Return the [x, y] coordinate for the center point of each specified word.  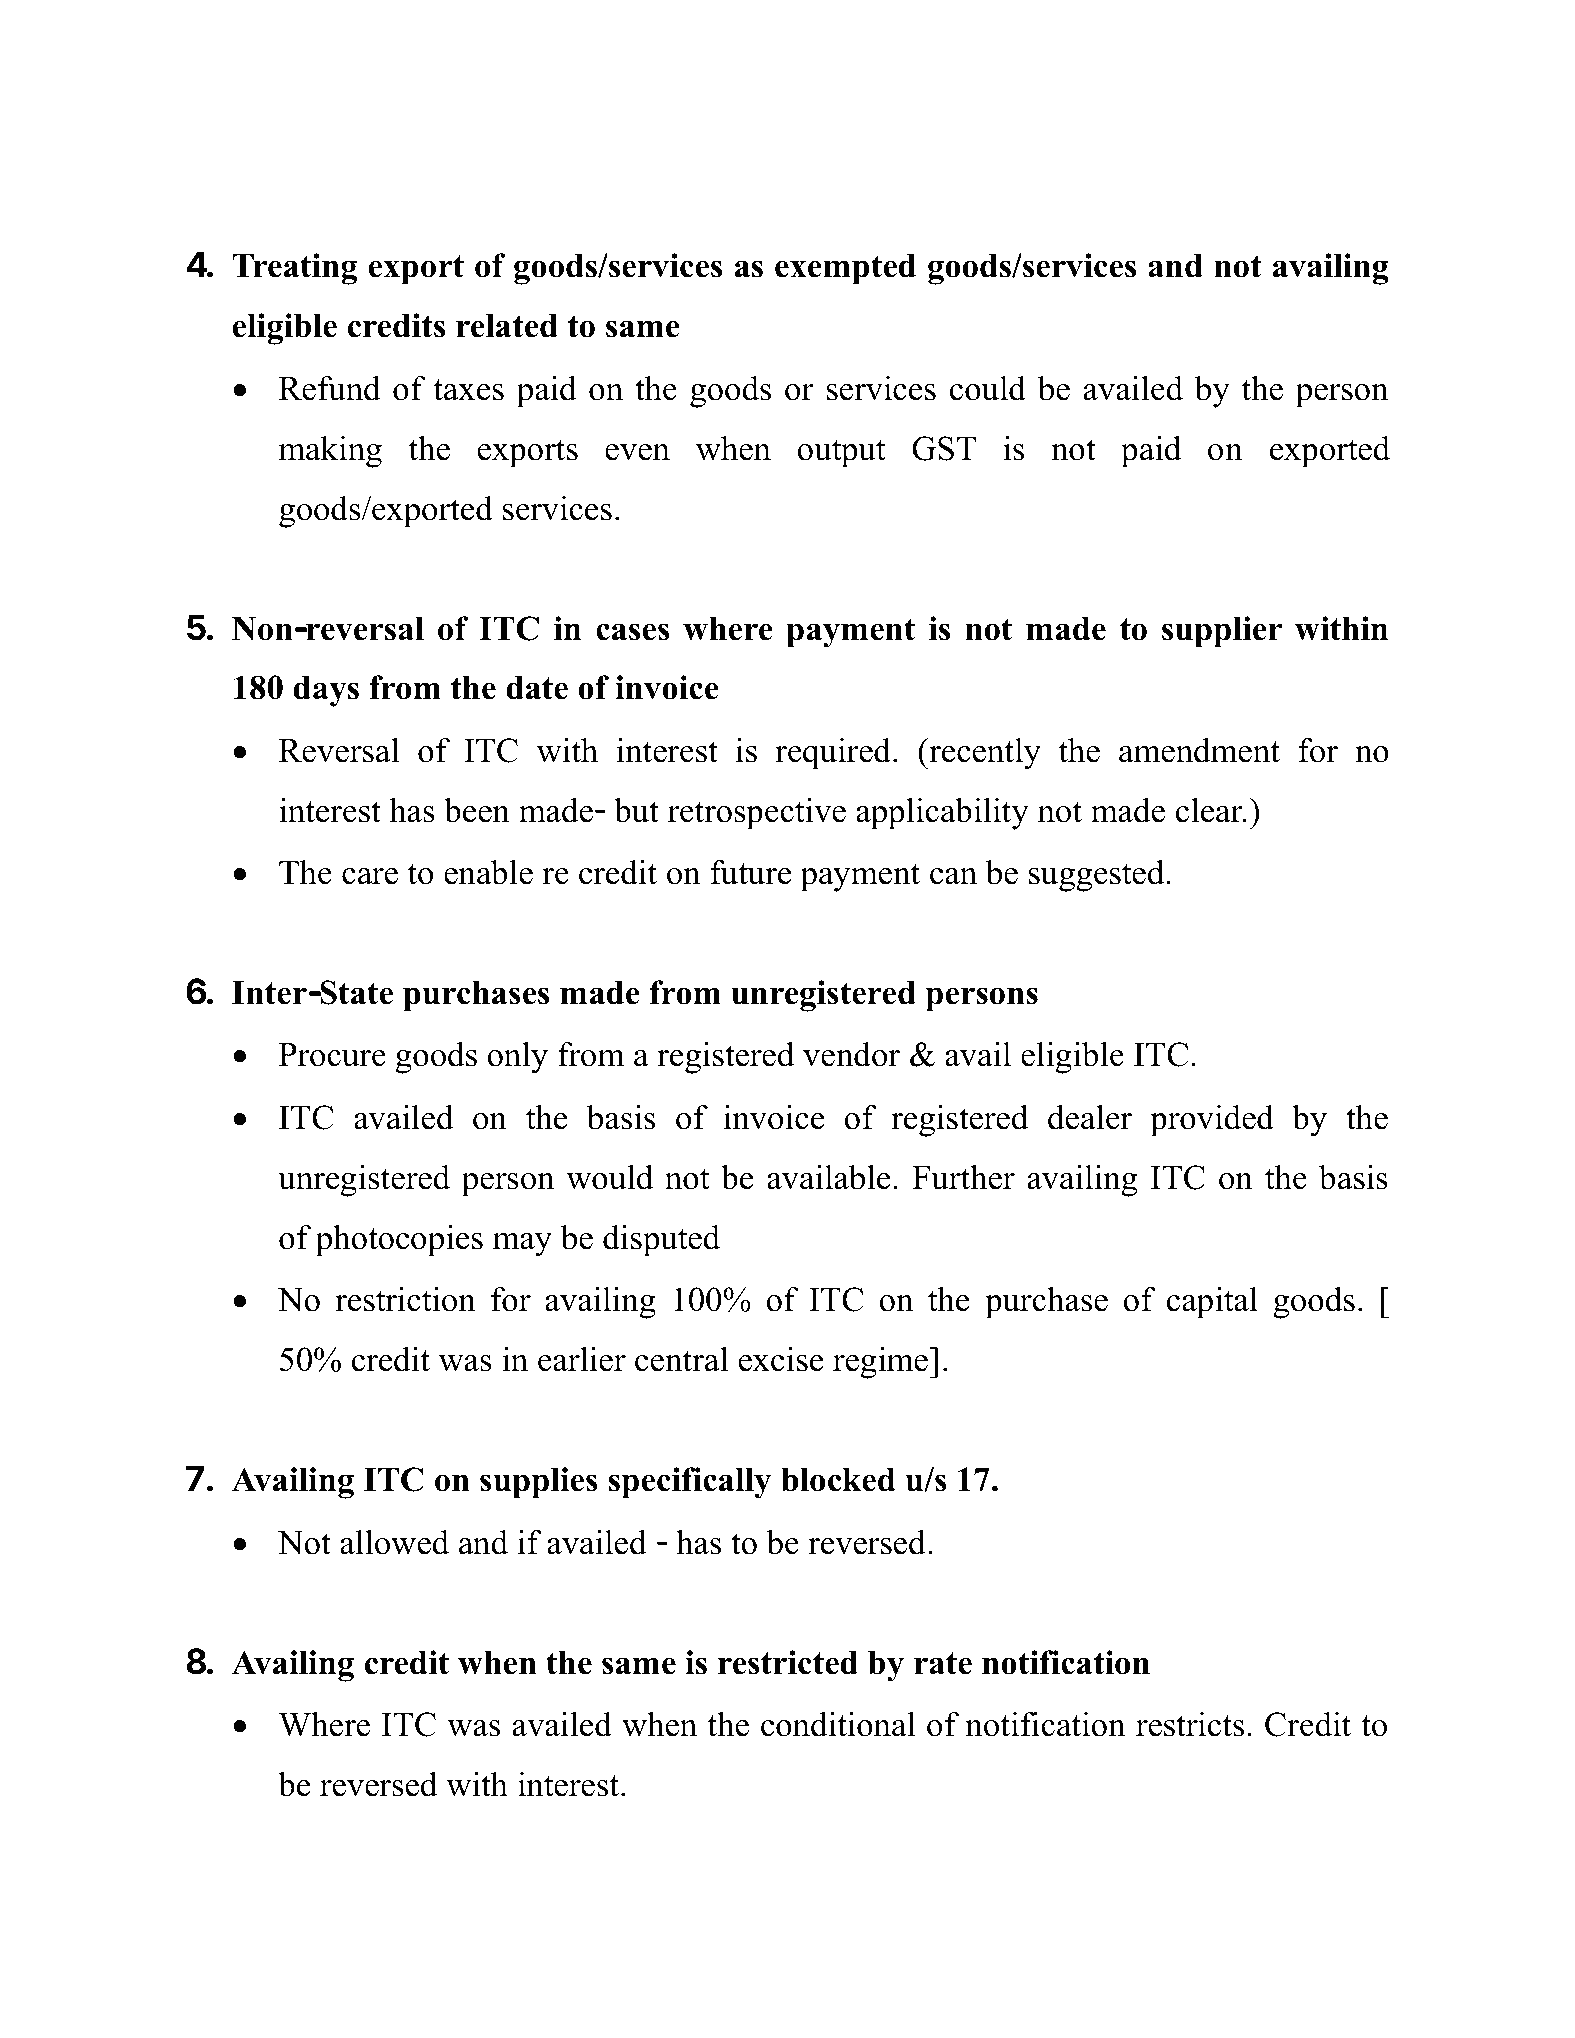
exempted [845, 269]
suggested [1098, 876]
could [988, 388]
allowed [394, 1542]
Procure [332, 1055]
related [507, 326]
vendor [851, 1054]
